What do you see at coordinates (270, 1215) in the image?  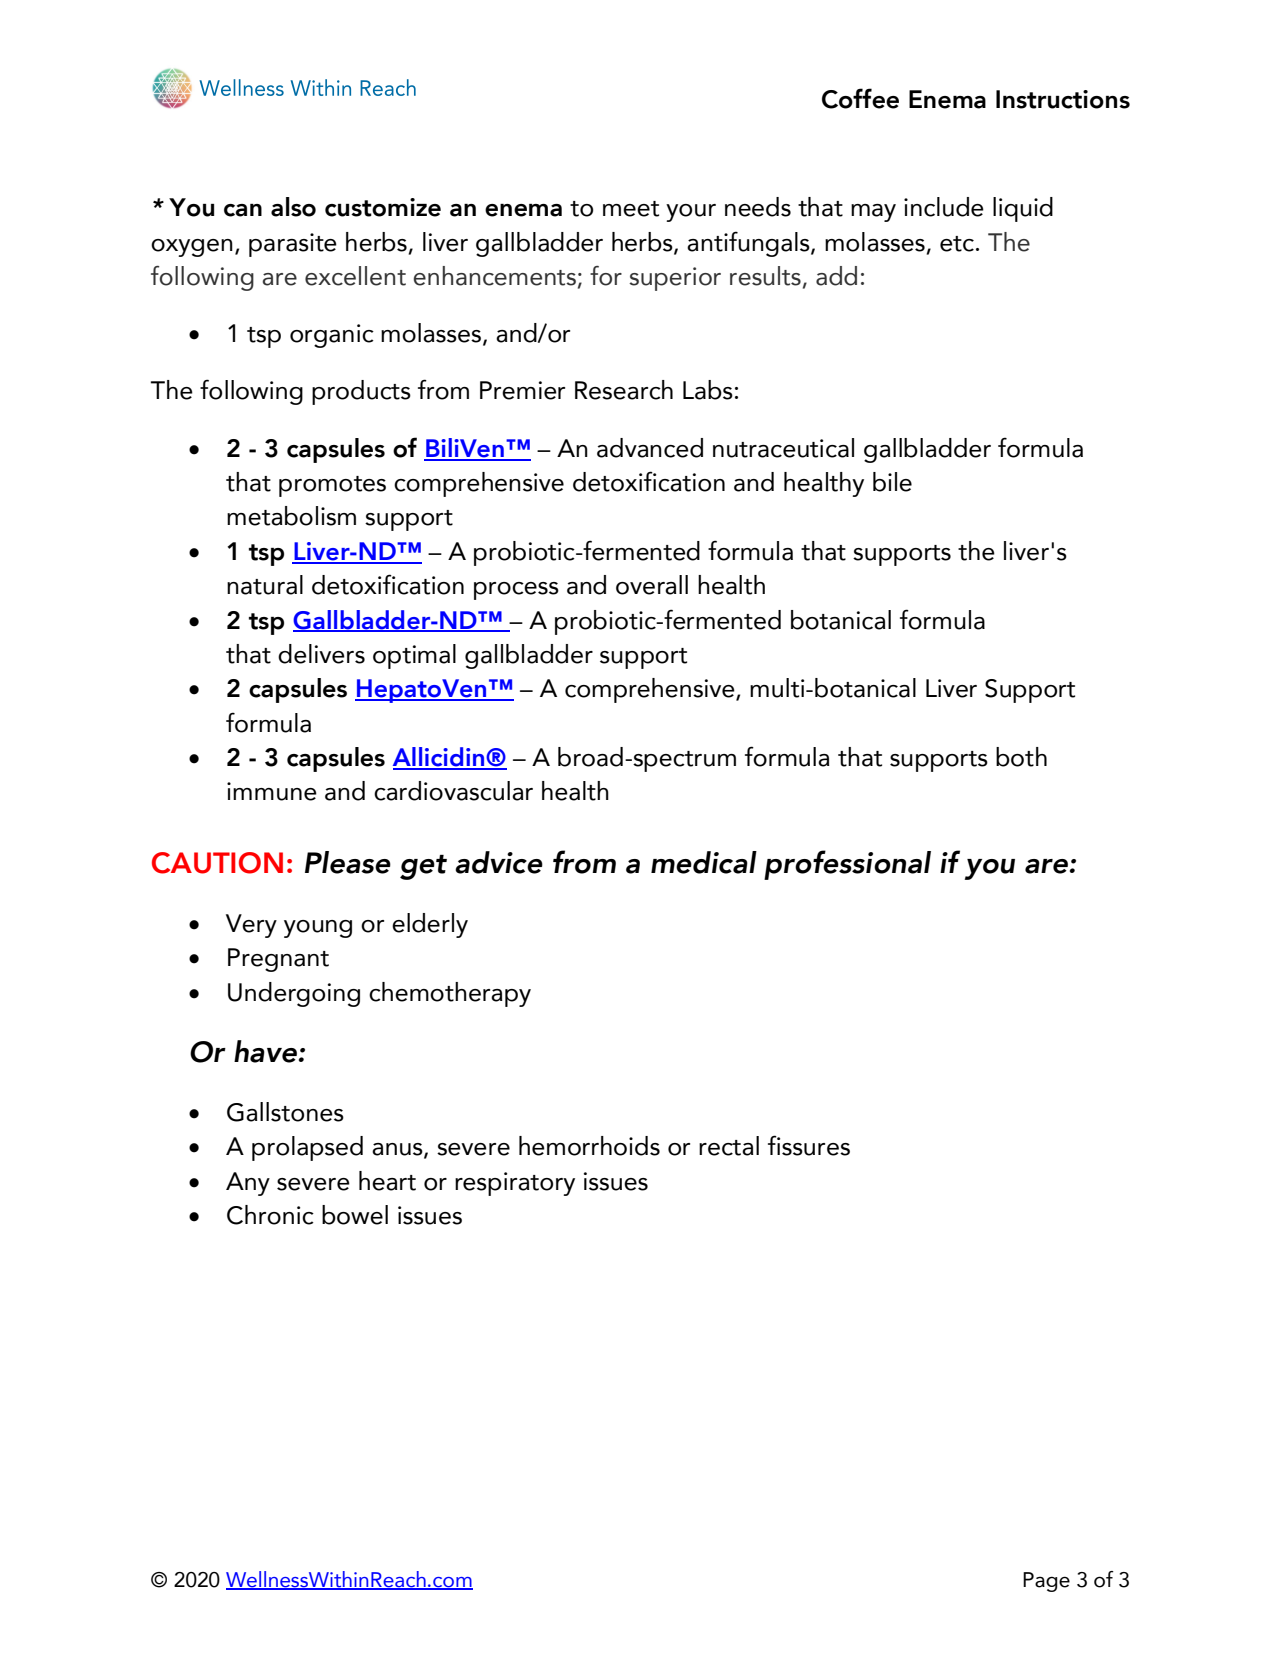 I see `Chronic` at bounding box center [270, 1215].
